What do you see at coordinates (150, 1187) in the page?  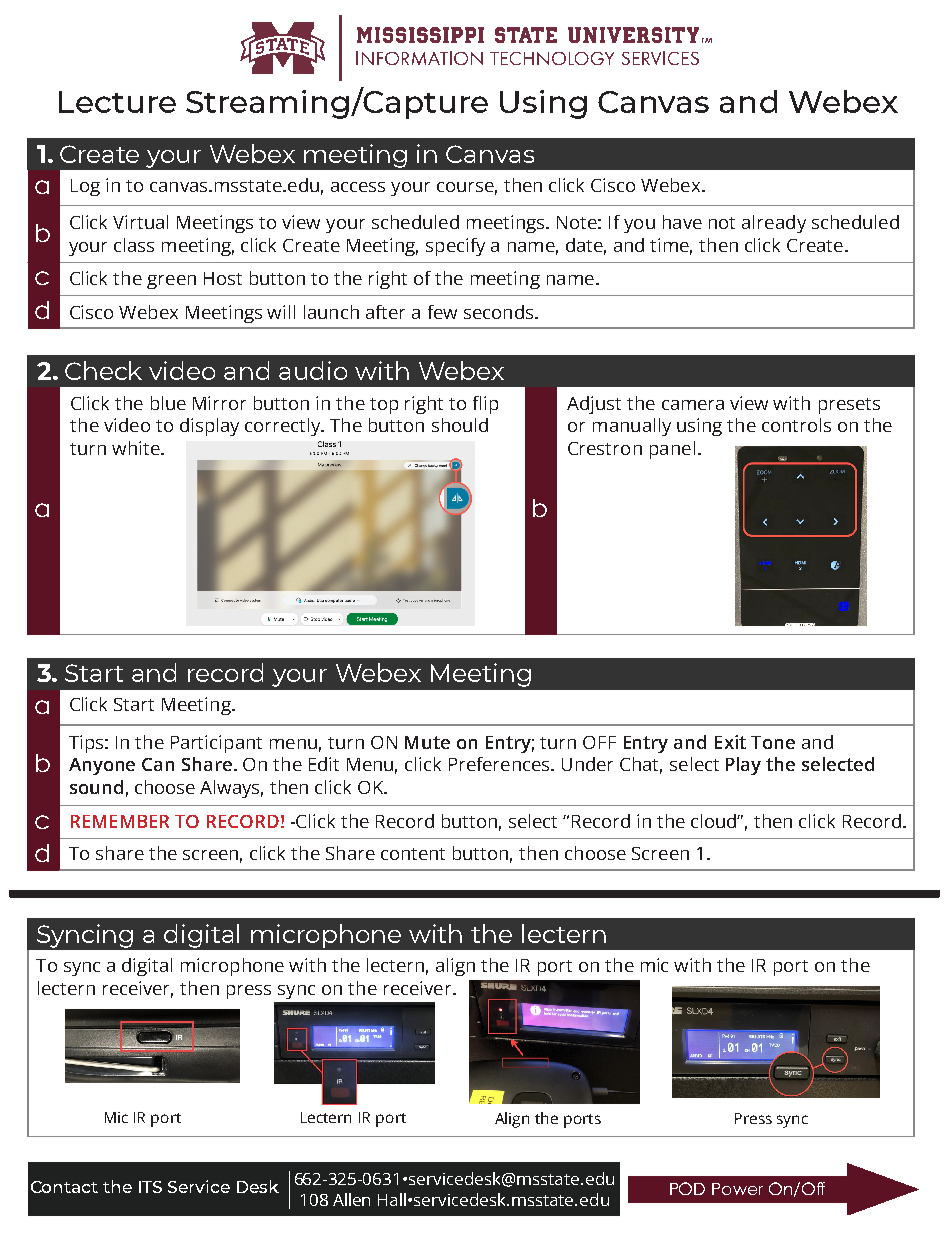 I see `ITS` at bounding box center [150, 1187].
